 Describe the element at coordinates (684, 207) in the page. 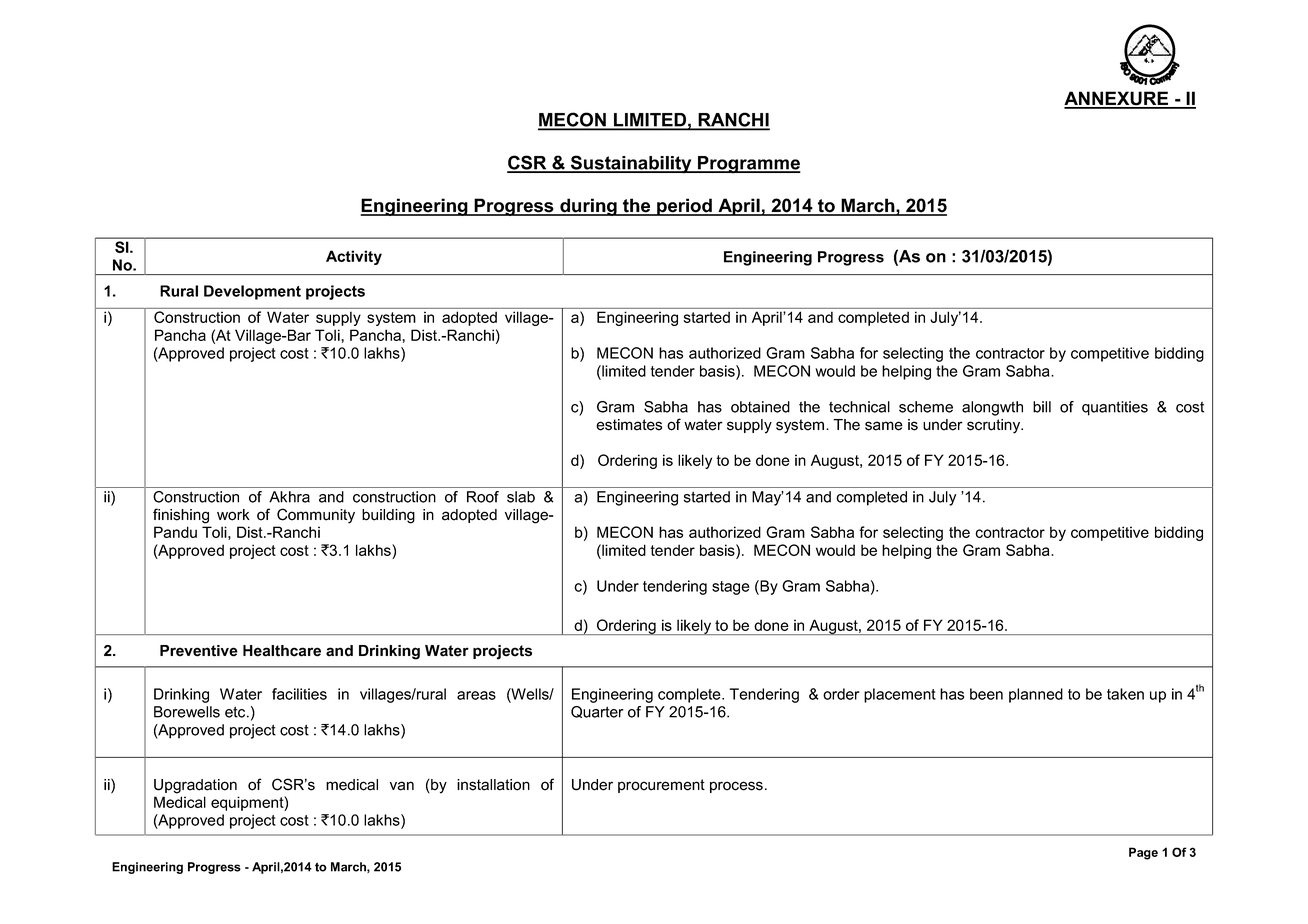

I see `period` at that location.
